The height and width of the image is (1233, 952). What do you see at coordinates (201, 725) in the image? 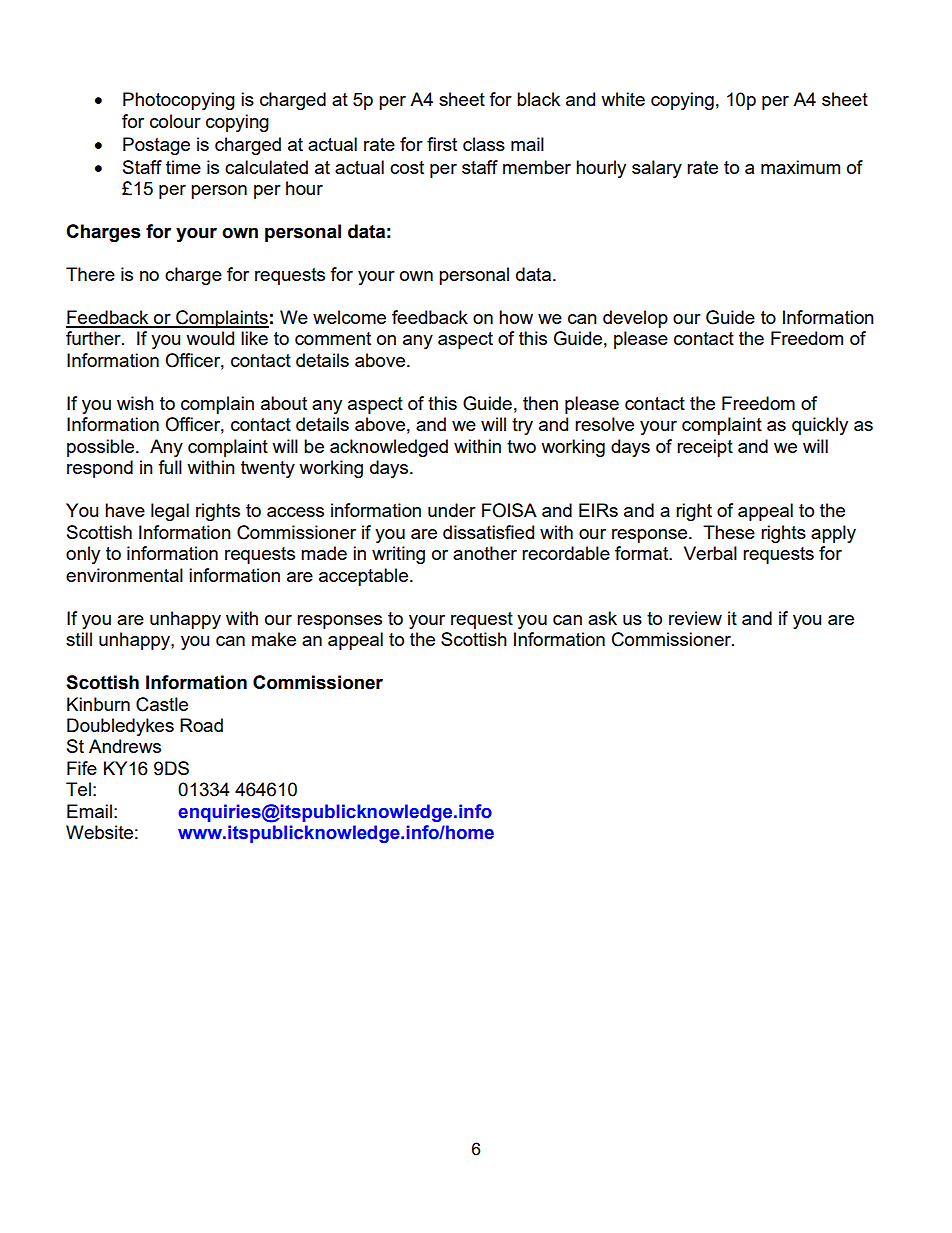
I see `Road` at bounding box center [201, 725].
